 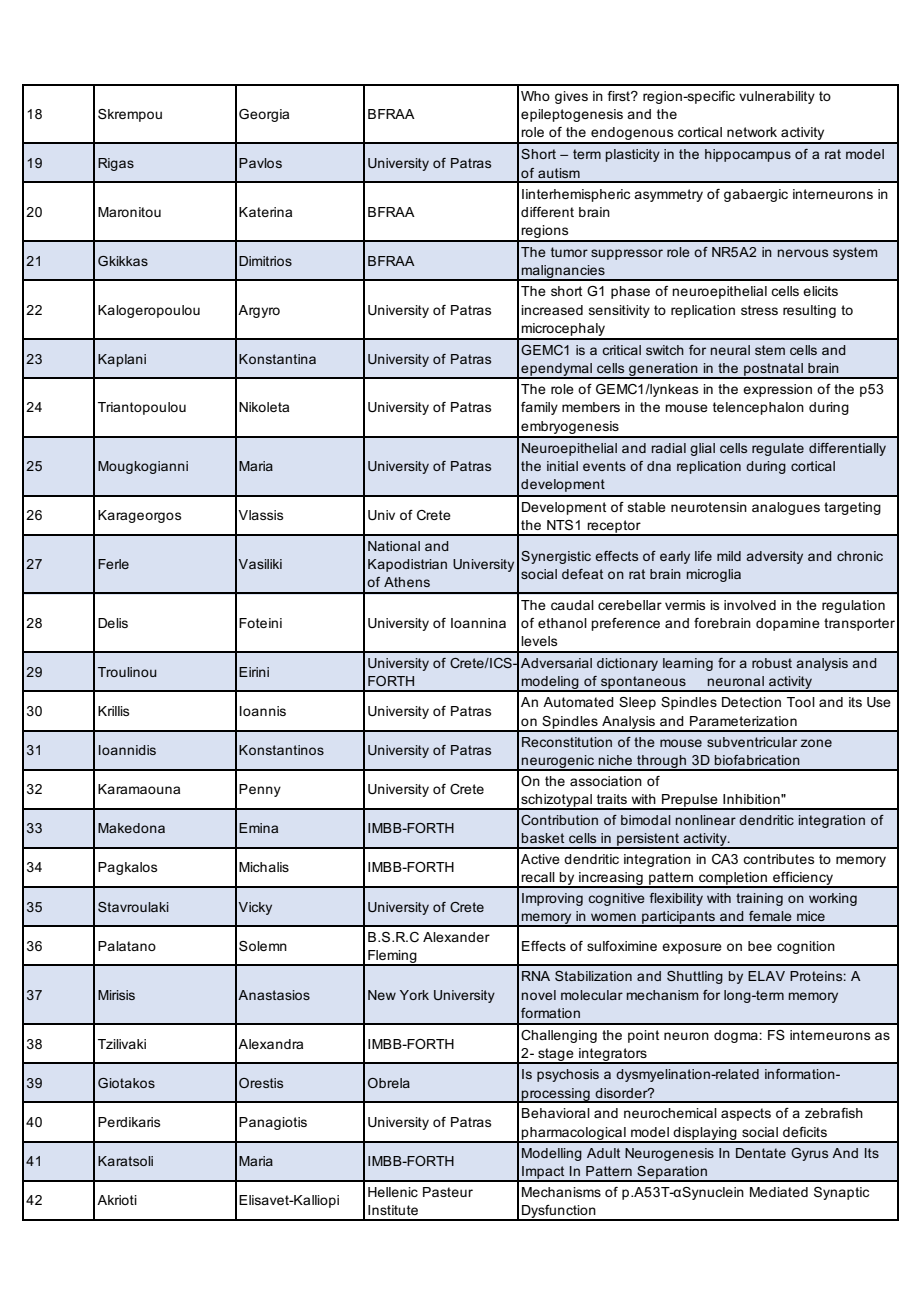 What do you see at coordinates (264, 115) in the page?
I see `Georgia` at bounding box center [264, 115].
